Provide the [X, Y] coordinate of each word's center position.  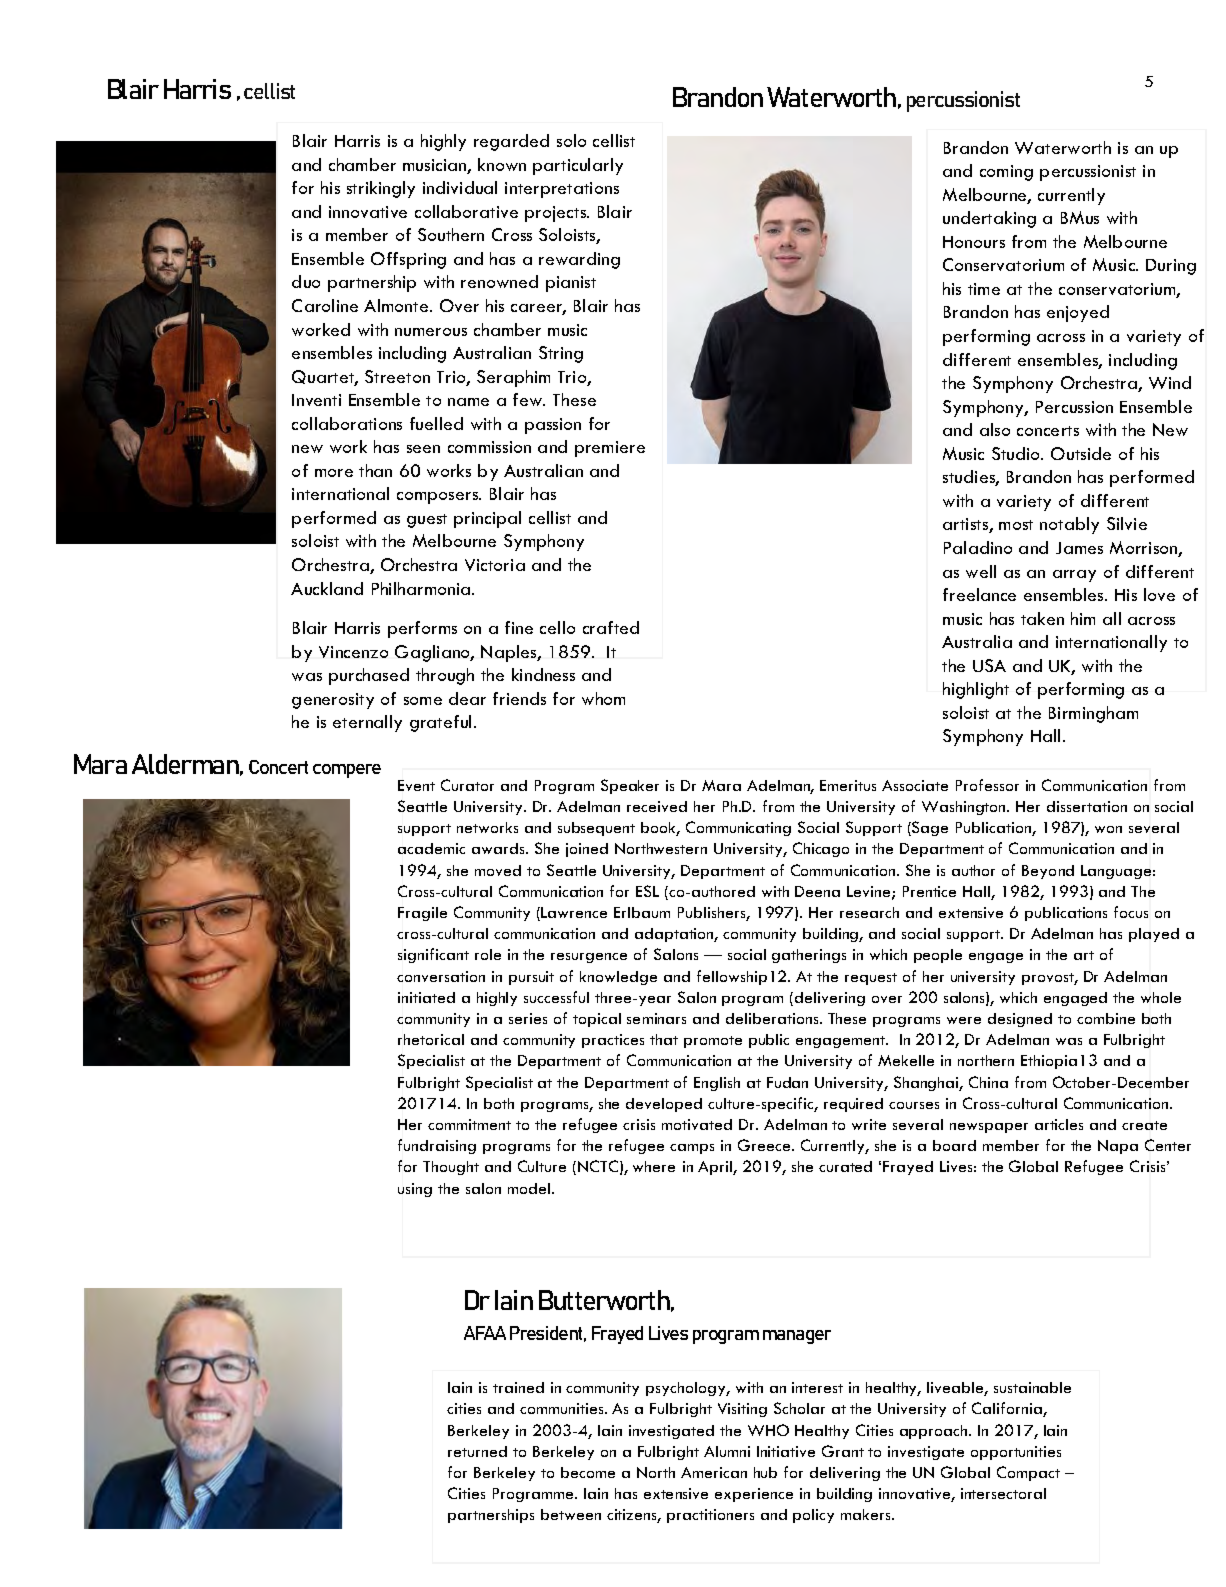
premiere [610, 449]
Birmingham [1093, 714]
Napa [1118, 1147]
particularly [578, 166]
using [415, 1190]
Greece [765, 1145]
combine [1106, 1018]
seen [423, 449]
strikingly [381, 189]
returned [477, 1451]
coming [1006, 173]
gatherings [809, 956]
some [423, 701]
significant [433, 955]
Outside [1081, 453]
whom [603, 698]
